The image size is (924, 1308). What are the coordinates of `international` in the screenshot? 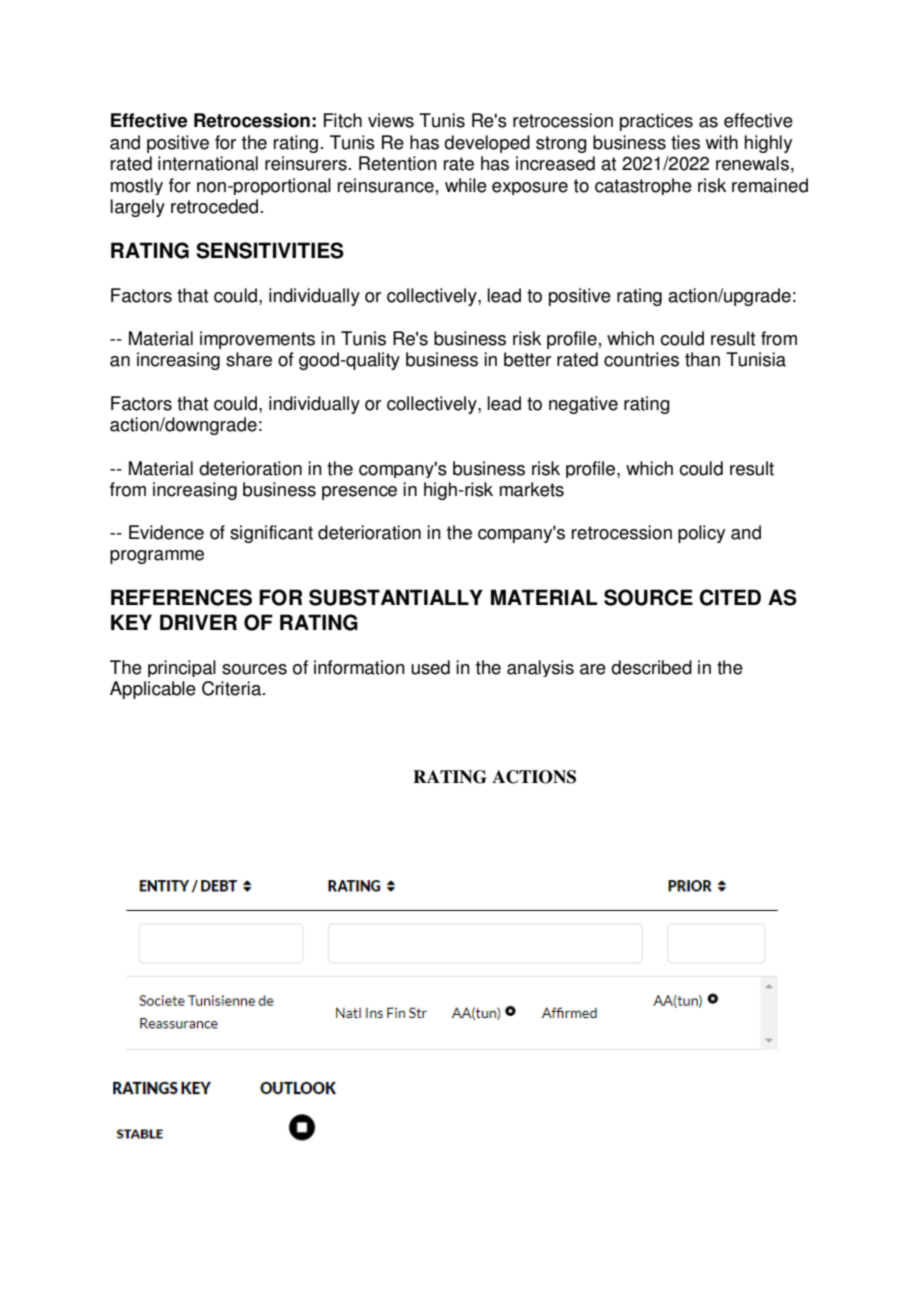 It's located at (208, 163).
